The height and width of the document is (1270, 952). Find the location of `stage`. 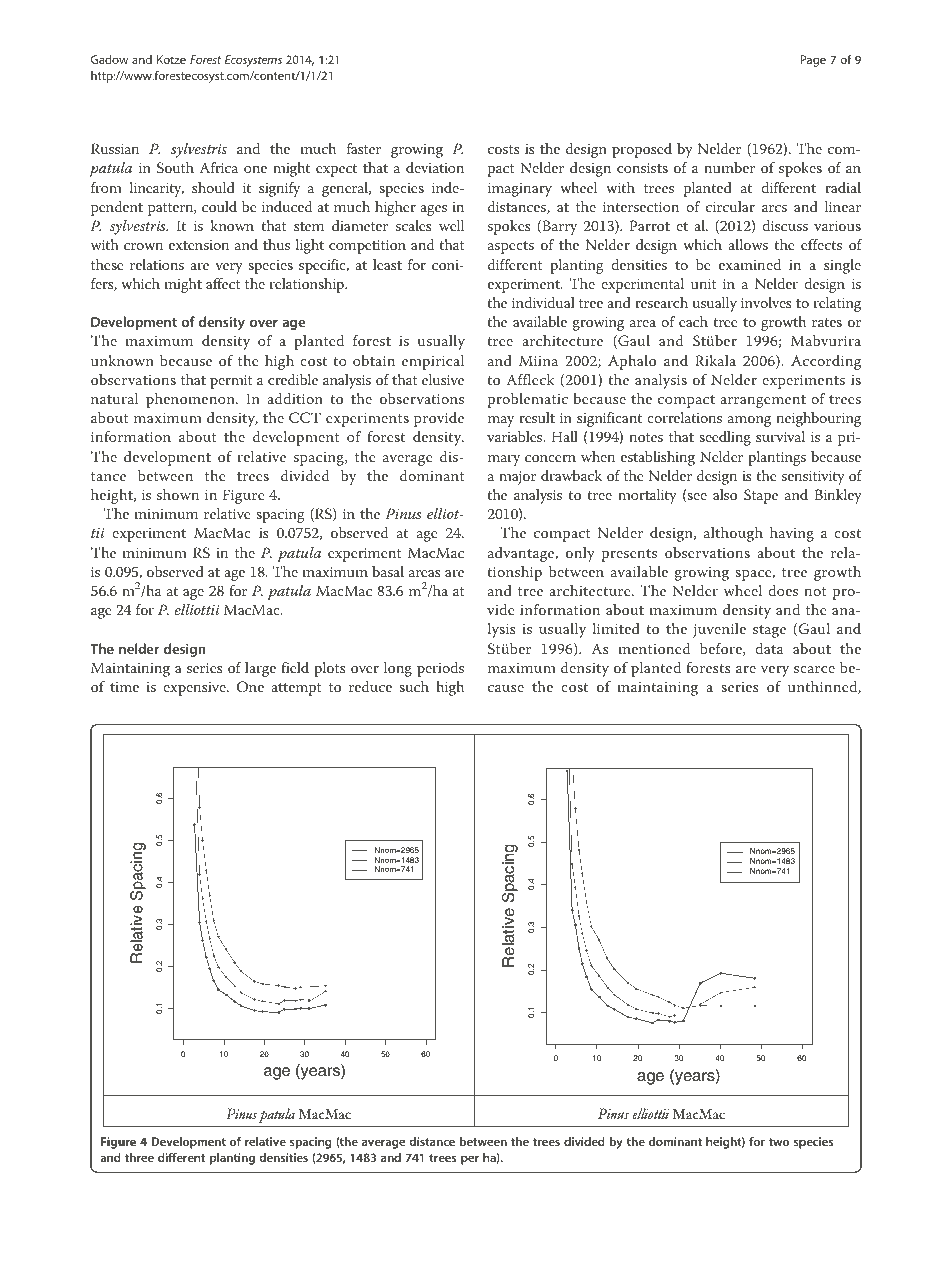

stage is located at coordinates (769, 631).
